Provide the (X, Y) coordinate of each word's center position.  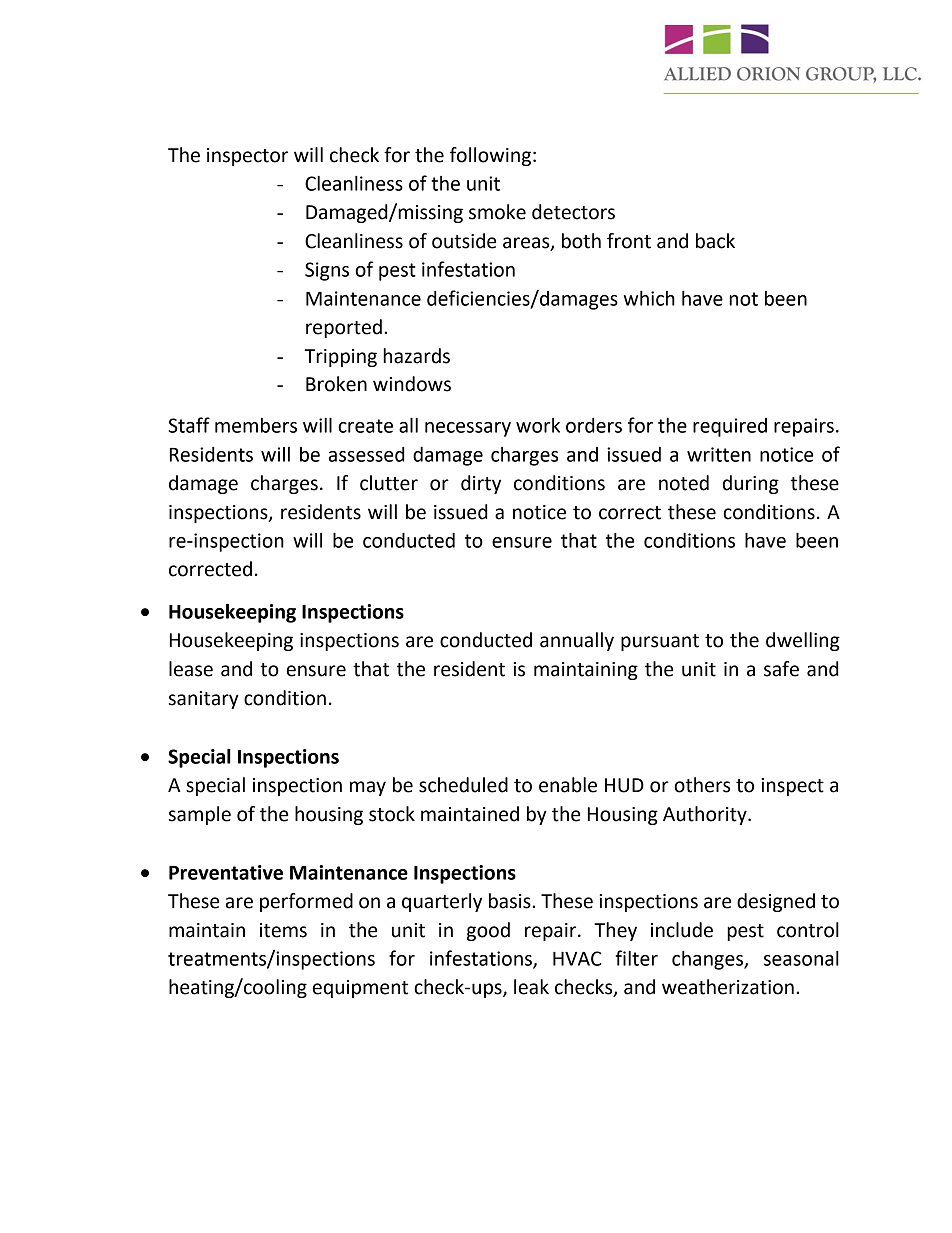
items (283, 930)
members (256, 425)
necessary (468, 429)
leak (531, 987)
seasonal (801, 958)
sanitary (204, 700)
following (490, 156)
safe (781, 669)
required (730, 427)
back (715, 241)
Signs (327, 271)
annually (577, 641)
